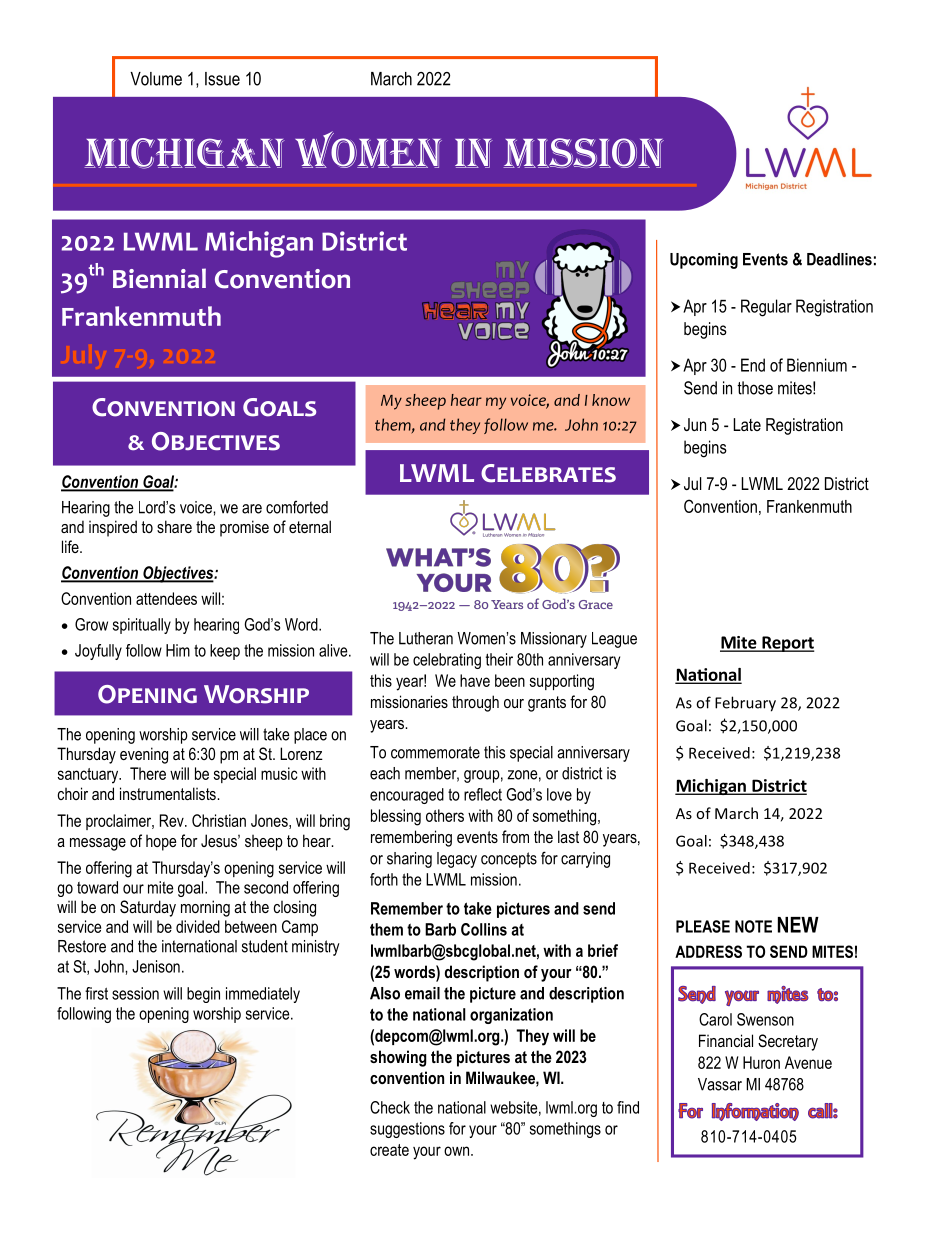 This screenshot has height=1233, width=952. I want to click on Upcoming, so click(704, 261).
